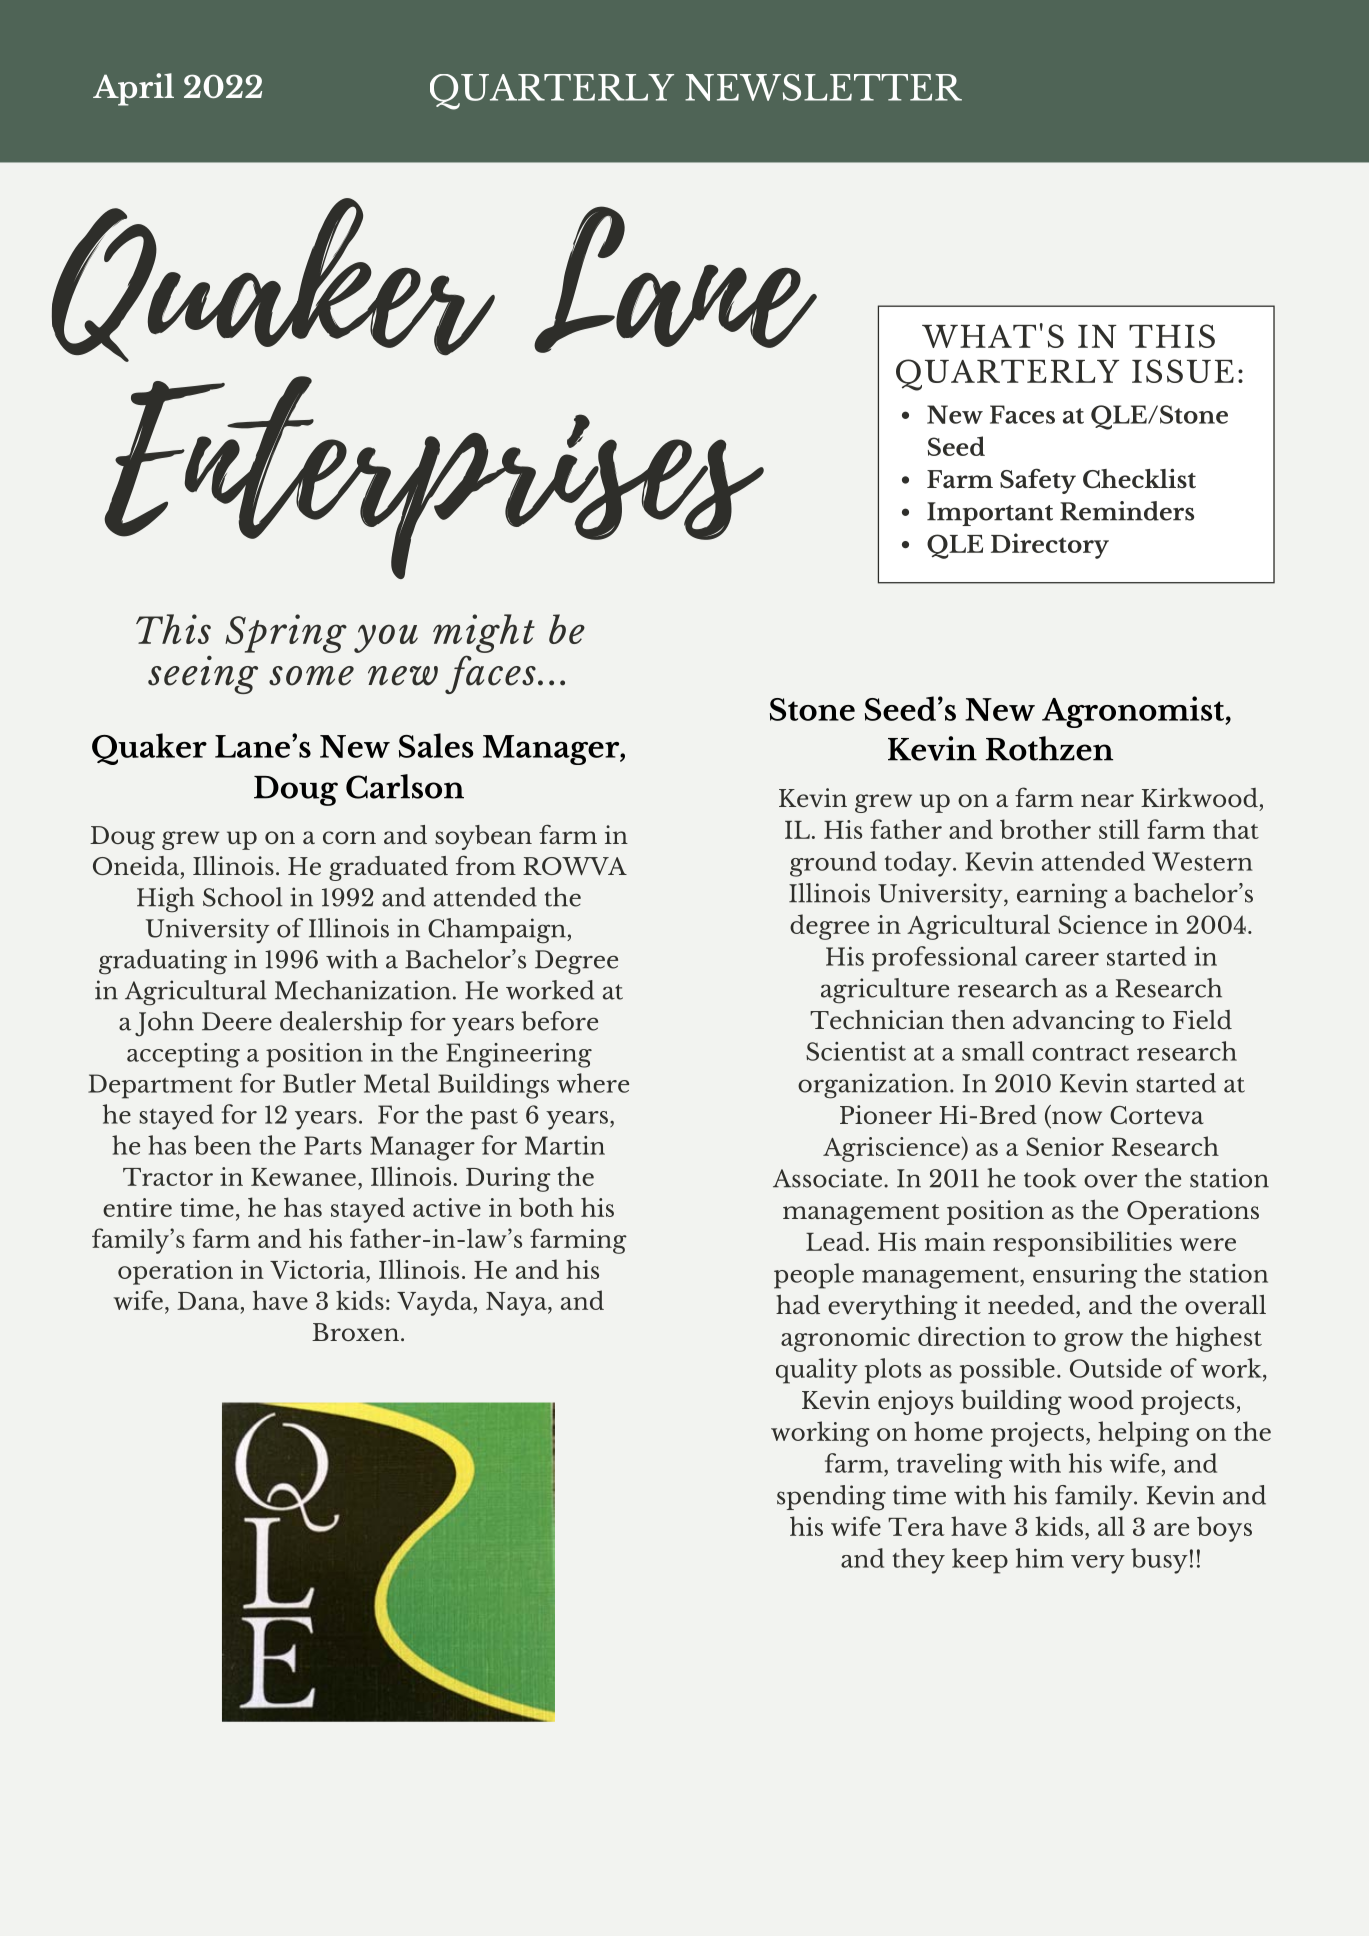  What do you see at coordinates (133, 89) in the screenshot?
I see `April` at bounding box center [133, 89].
